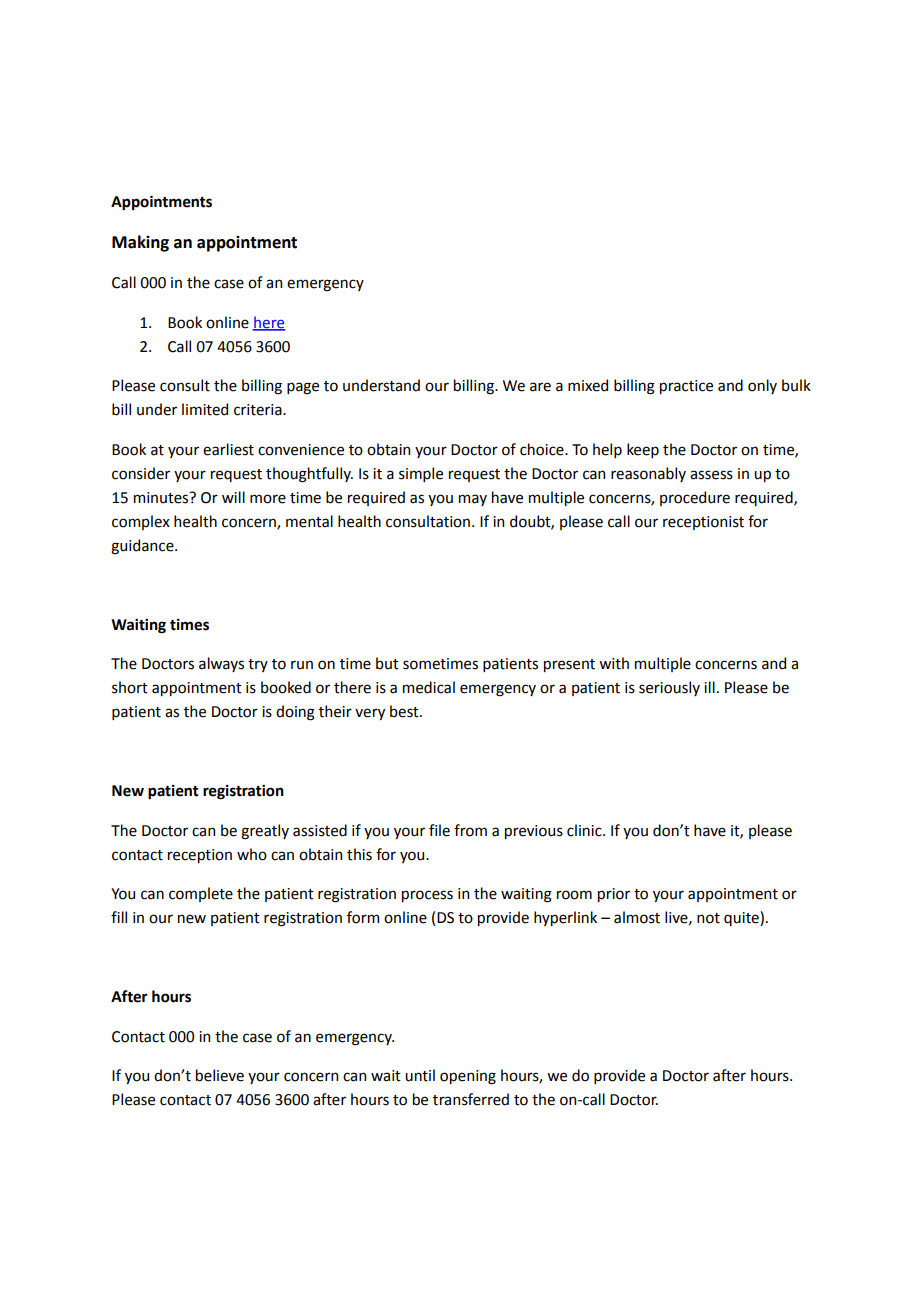 The width and height of the image is (924, 1307). I want to click on assess, so click(711, 475).
